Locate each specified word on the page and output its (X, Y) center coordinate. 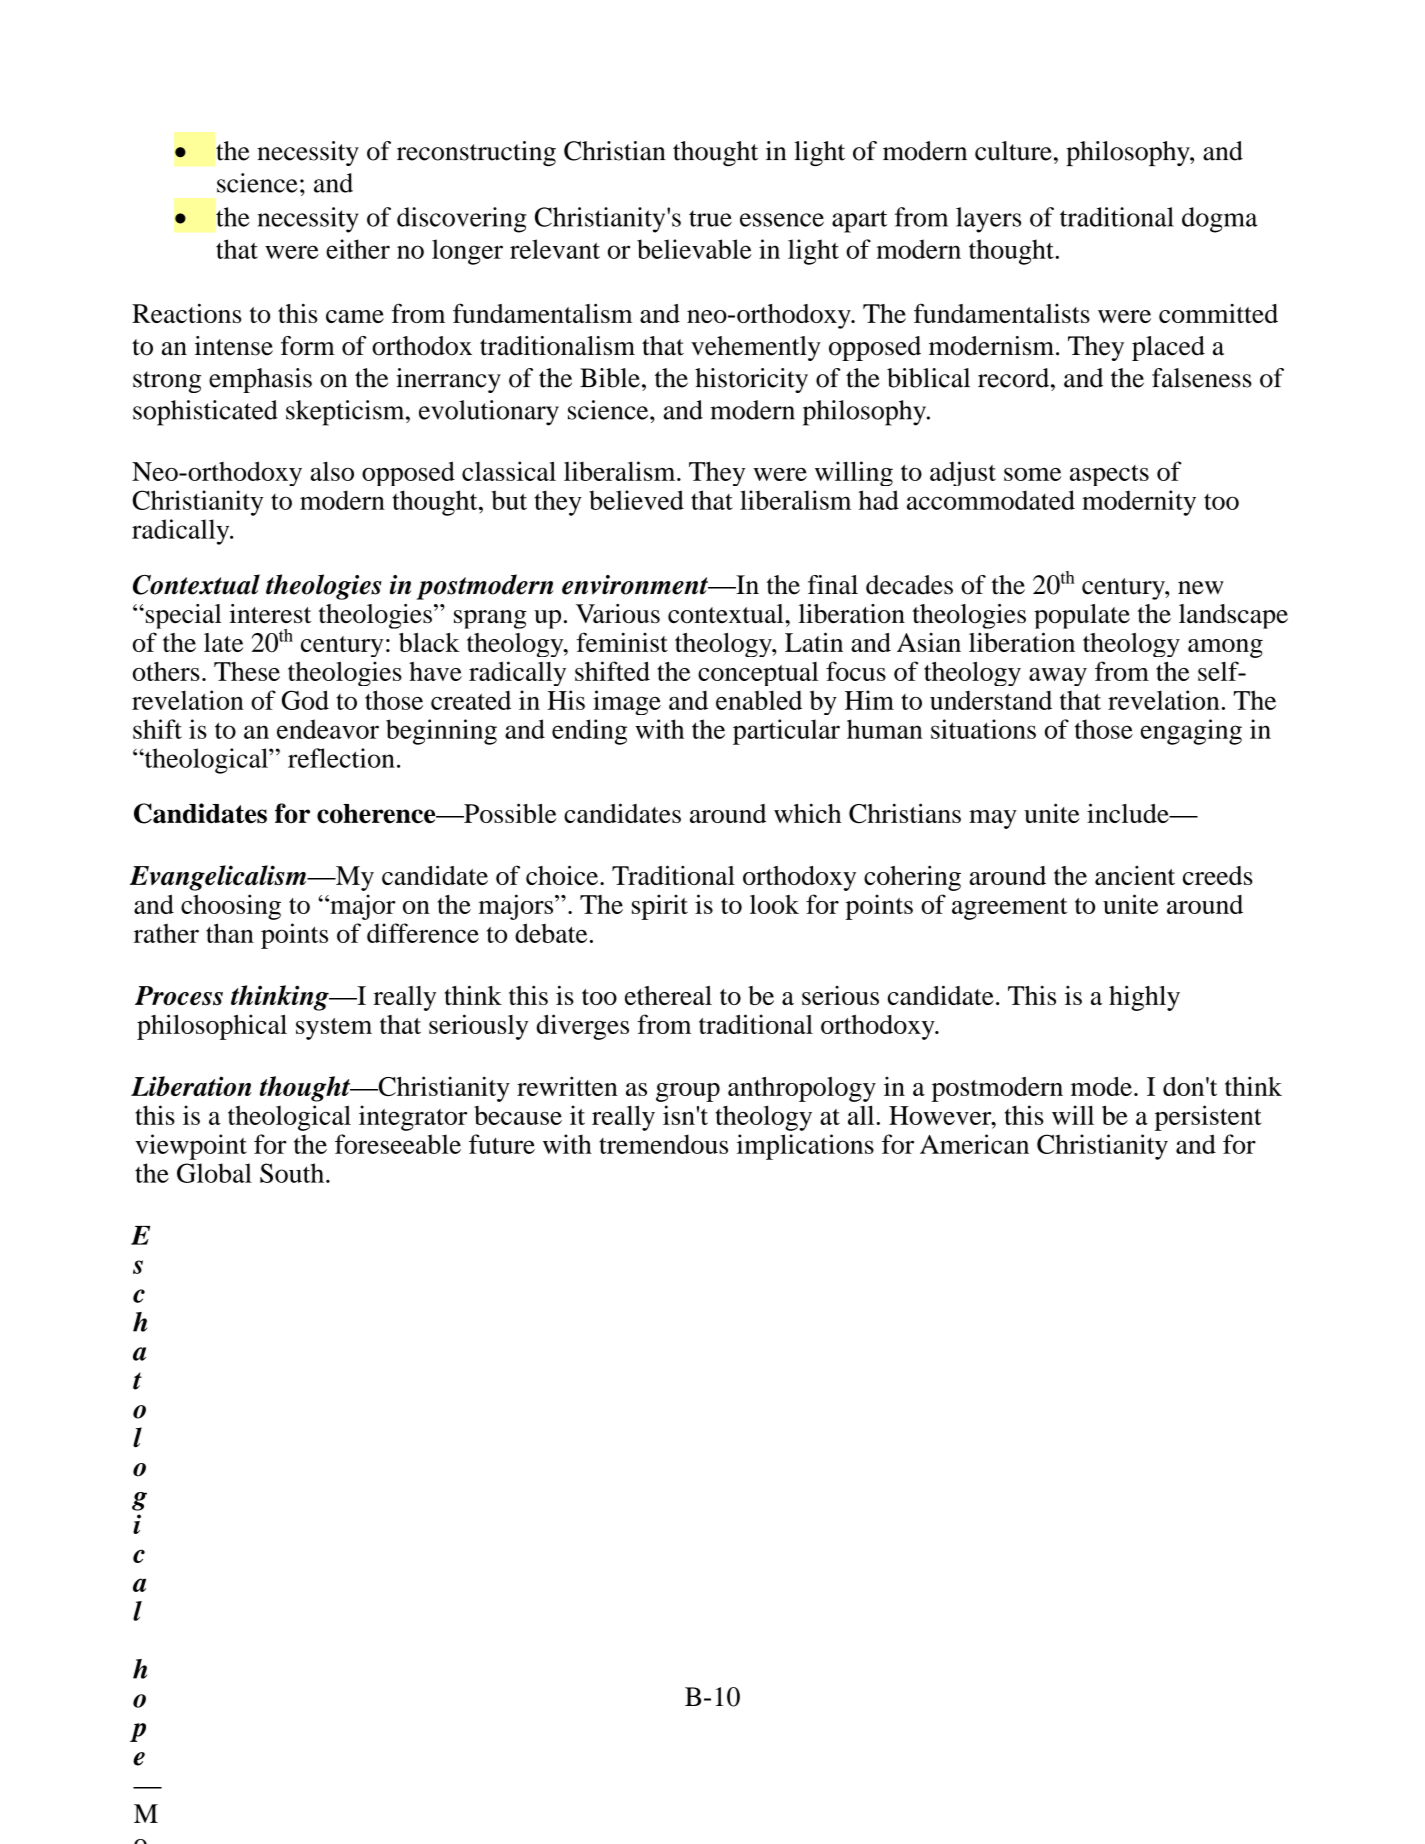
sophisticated (205, 413)
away (1058, 677)
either (358, 249)
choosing (231, 907)
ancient (1135, 875)
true (710, 218)
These (247, 671)
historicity (751, 380)
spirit (660, 907)
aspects (1109, 475)
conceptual (758, 674)
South (293, 1173)
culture (1013, 151)
